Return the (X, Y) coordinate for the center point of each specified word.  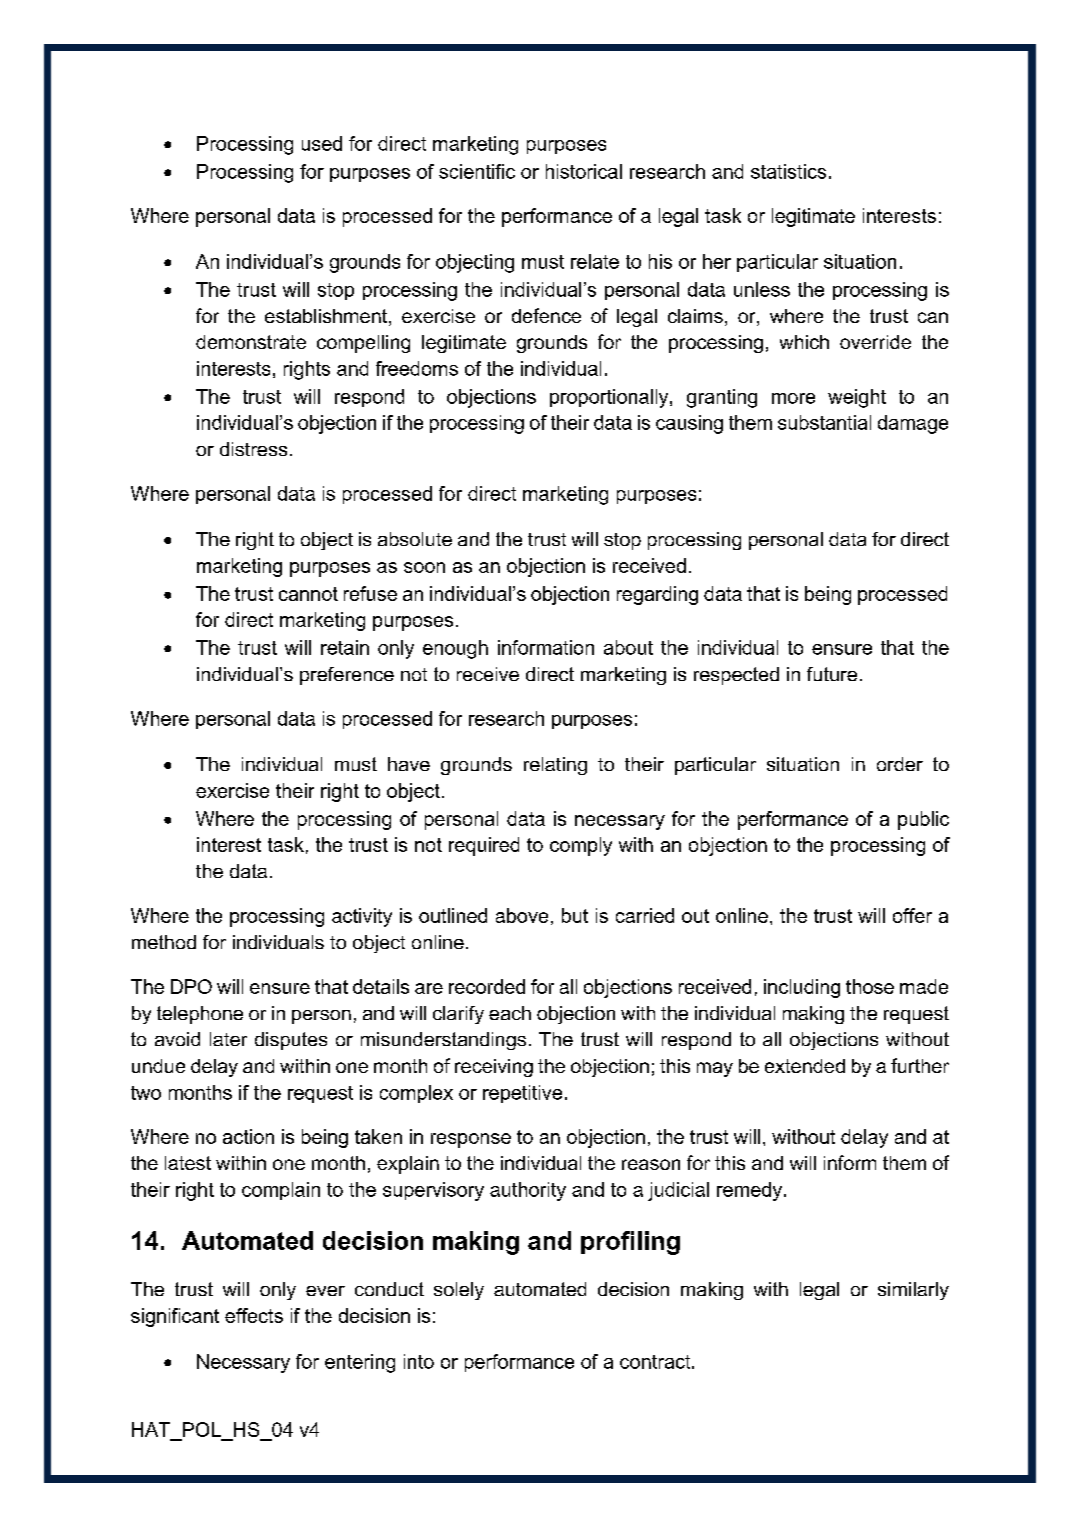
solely (459, 1291)
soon (424, 567)
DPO (191, 986)
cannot (308, 594)
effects (254, 1315)
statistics (788, 171)
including (802, 988)
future (832, 674)
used (322, 143)
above (522, 915)
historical (584, 171)
